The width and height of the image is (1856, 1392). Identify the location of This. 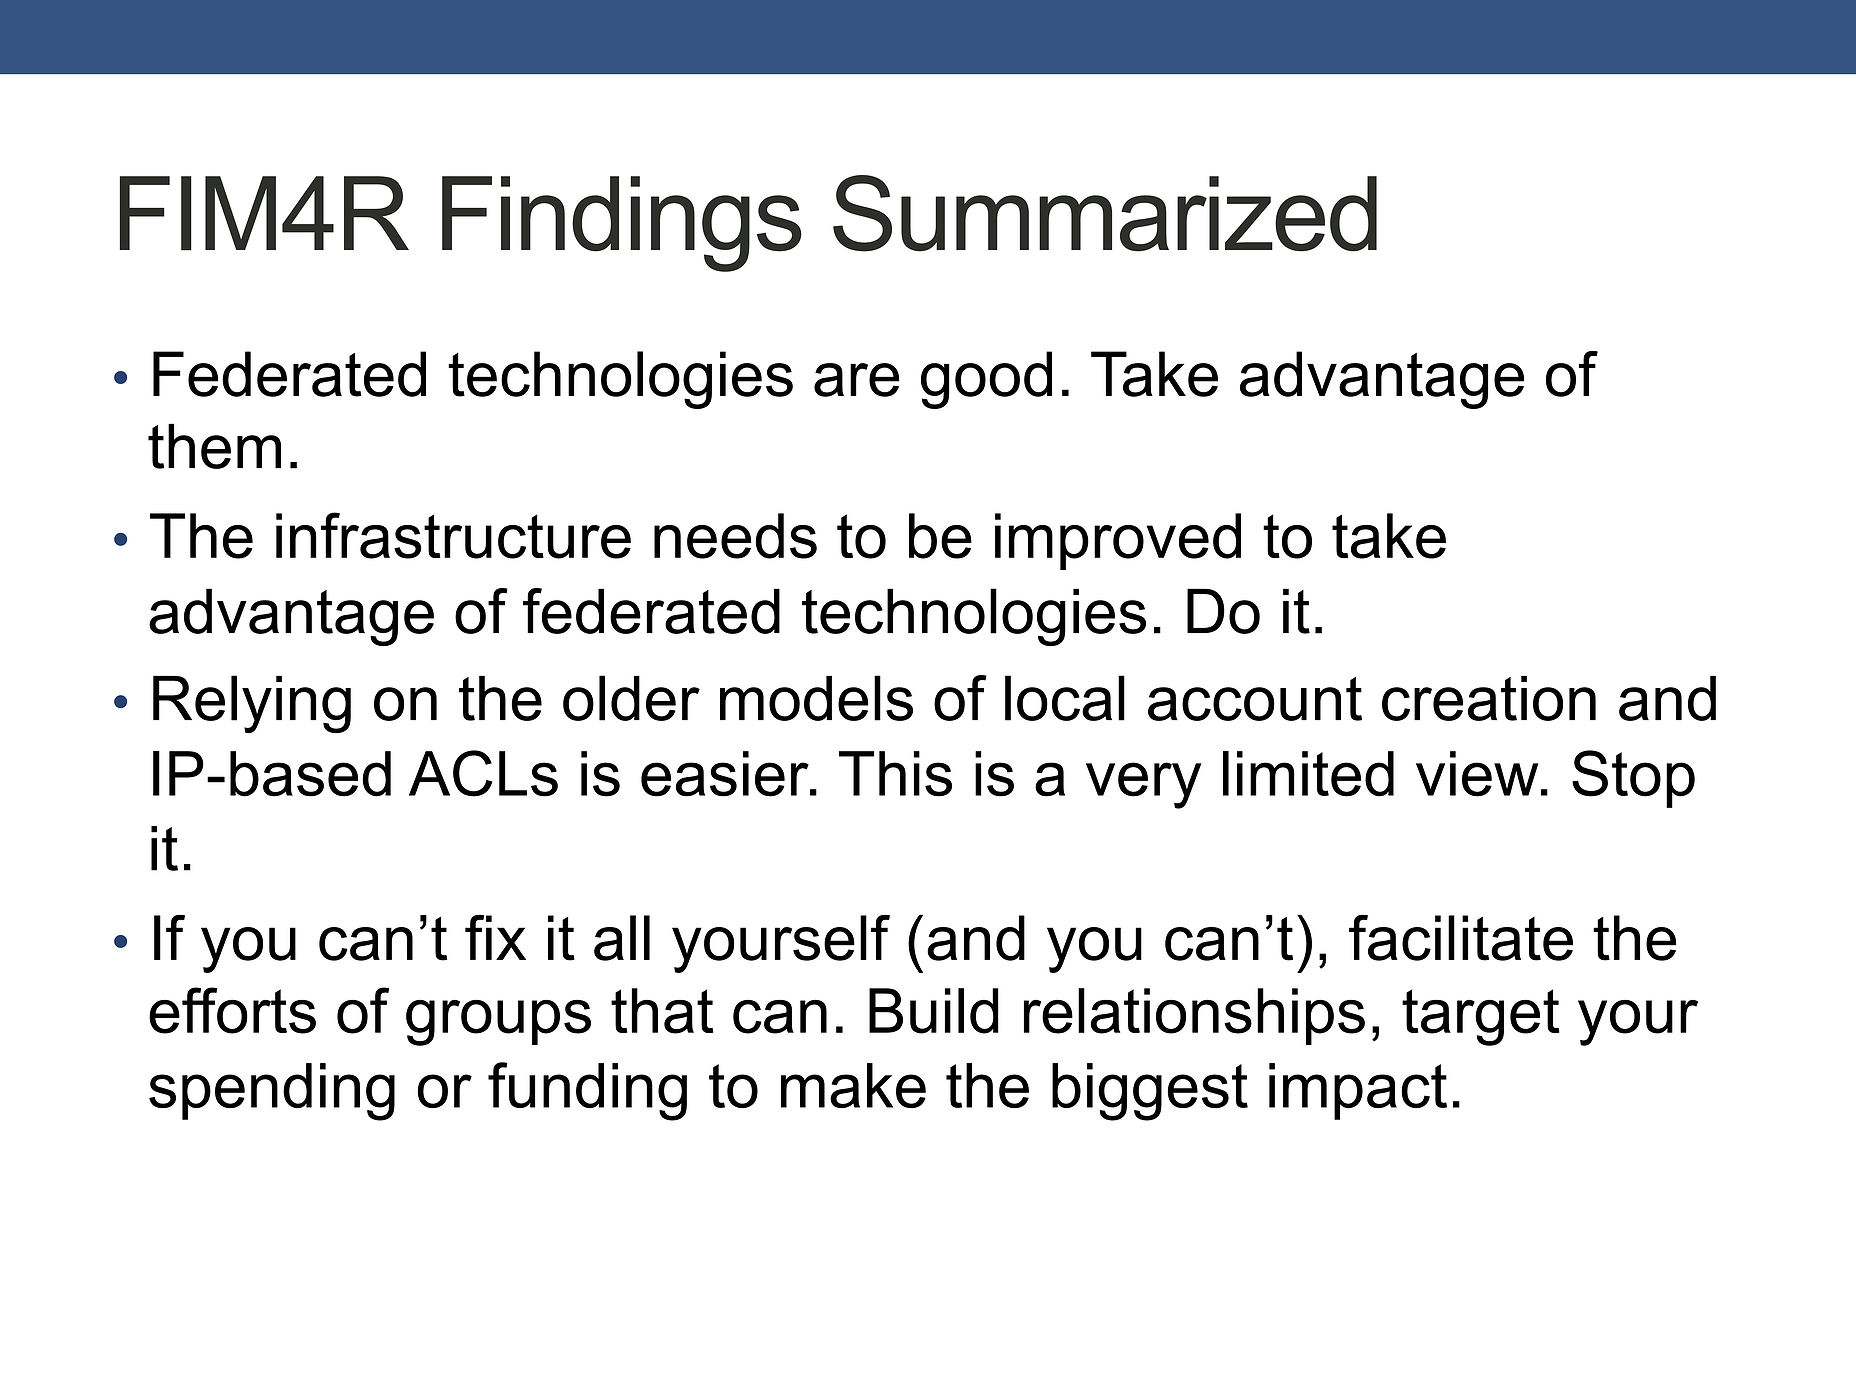
(895, 774).
